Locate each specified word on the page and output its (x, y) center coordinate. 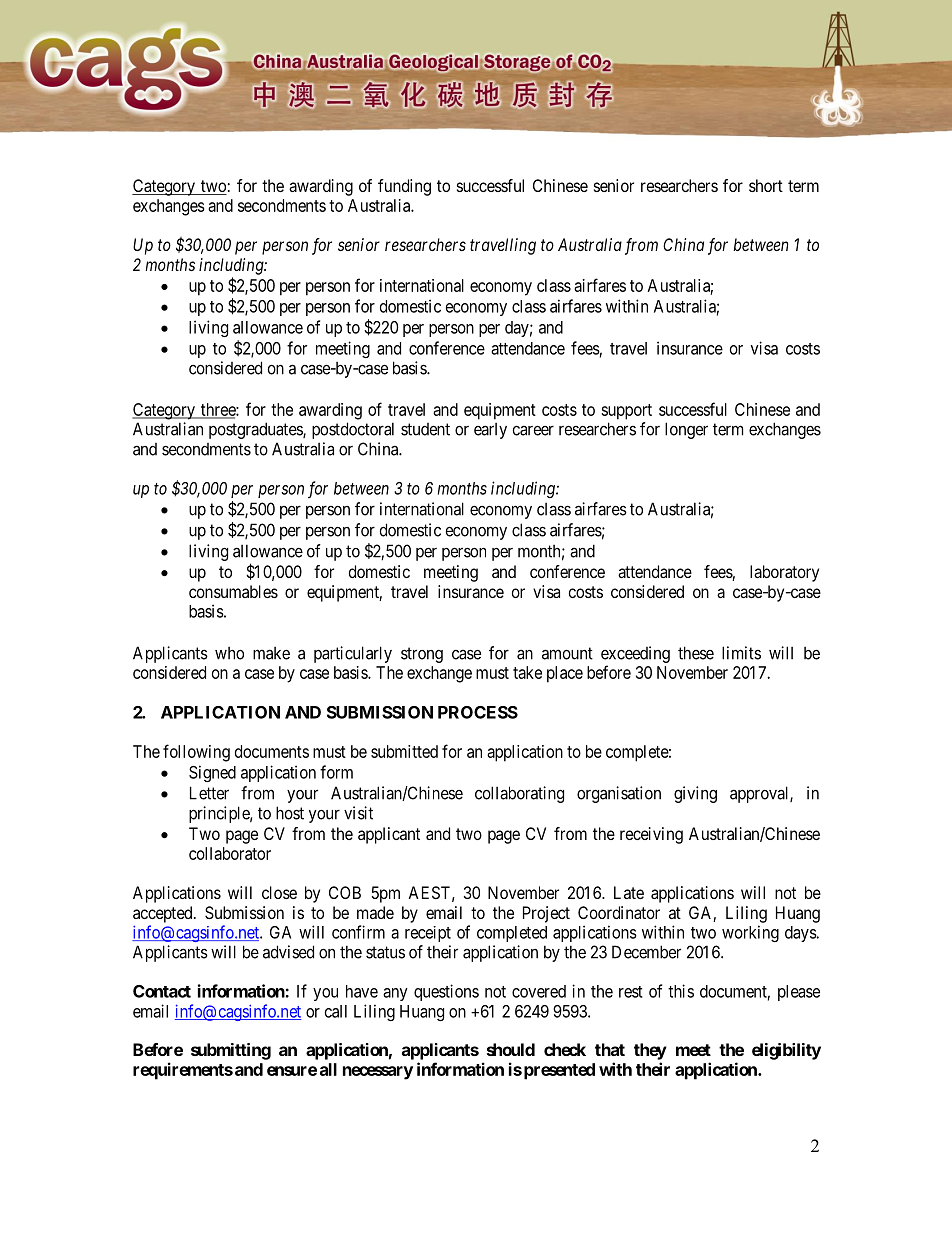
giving (695, 794)
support (626, 412)
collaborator (230, 853)
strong (422, 655)
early (490, 431)
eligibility (786, 1051)
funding (404, 187)
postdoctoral (353, 430)
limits (741, 653)
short (766, 185)
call (336, 1011)
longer (686, 430)
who (229, 653)
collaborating (519, 794)
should (511, 1049)
